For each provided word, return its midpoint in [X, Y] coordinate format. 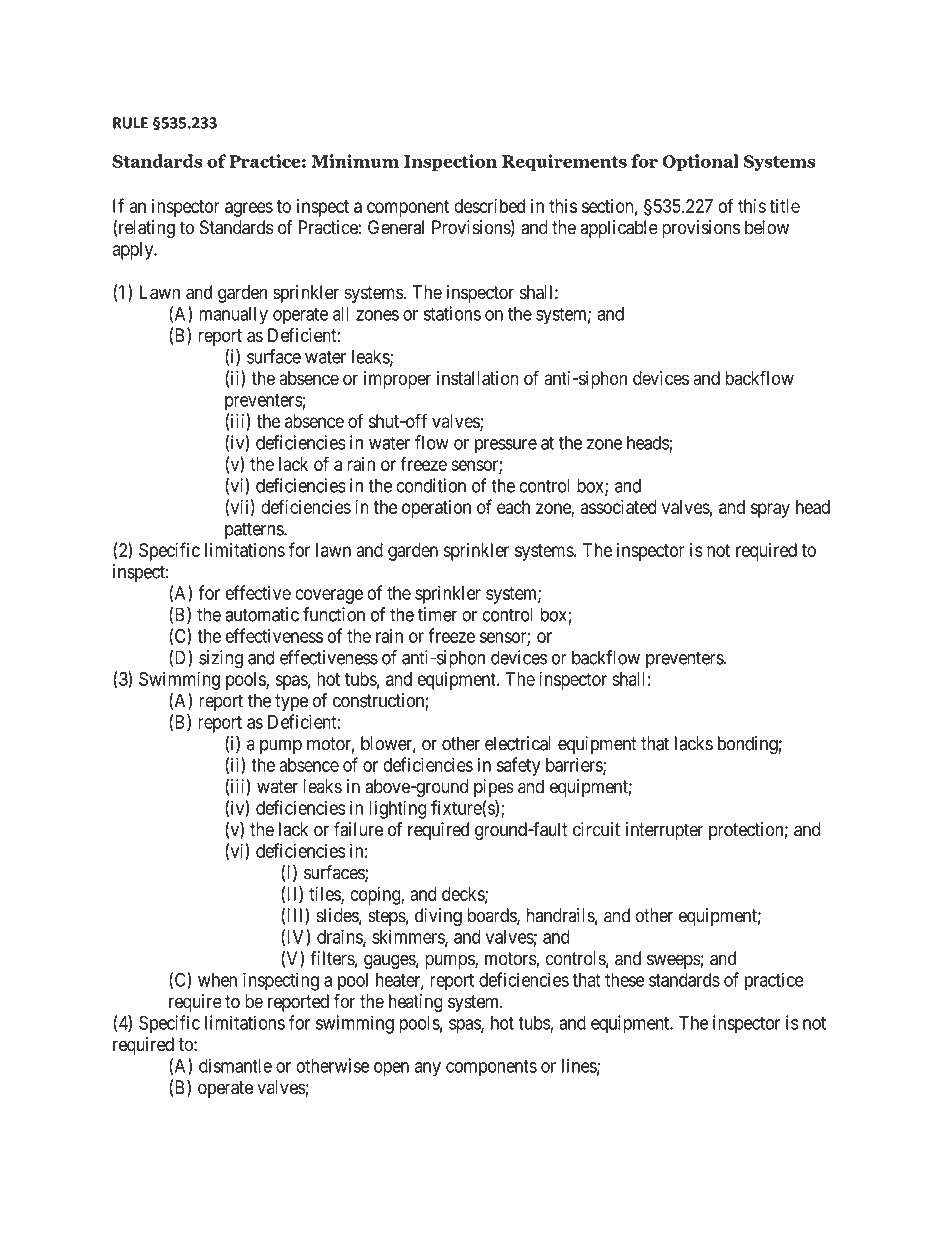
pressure [506, 446]
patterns [255, 530]
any [427, 1069]
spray [770, 510]
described [489, 206]
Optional [700, 163]
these [624, 980]
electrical [518, 743]
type [291, 702]
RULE [130, 123]
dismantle [235, 1065]
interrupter [664, 831]
